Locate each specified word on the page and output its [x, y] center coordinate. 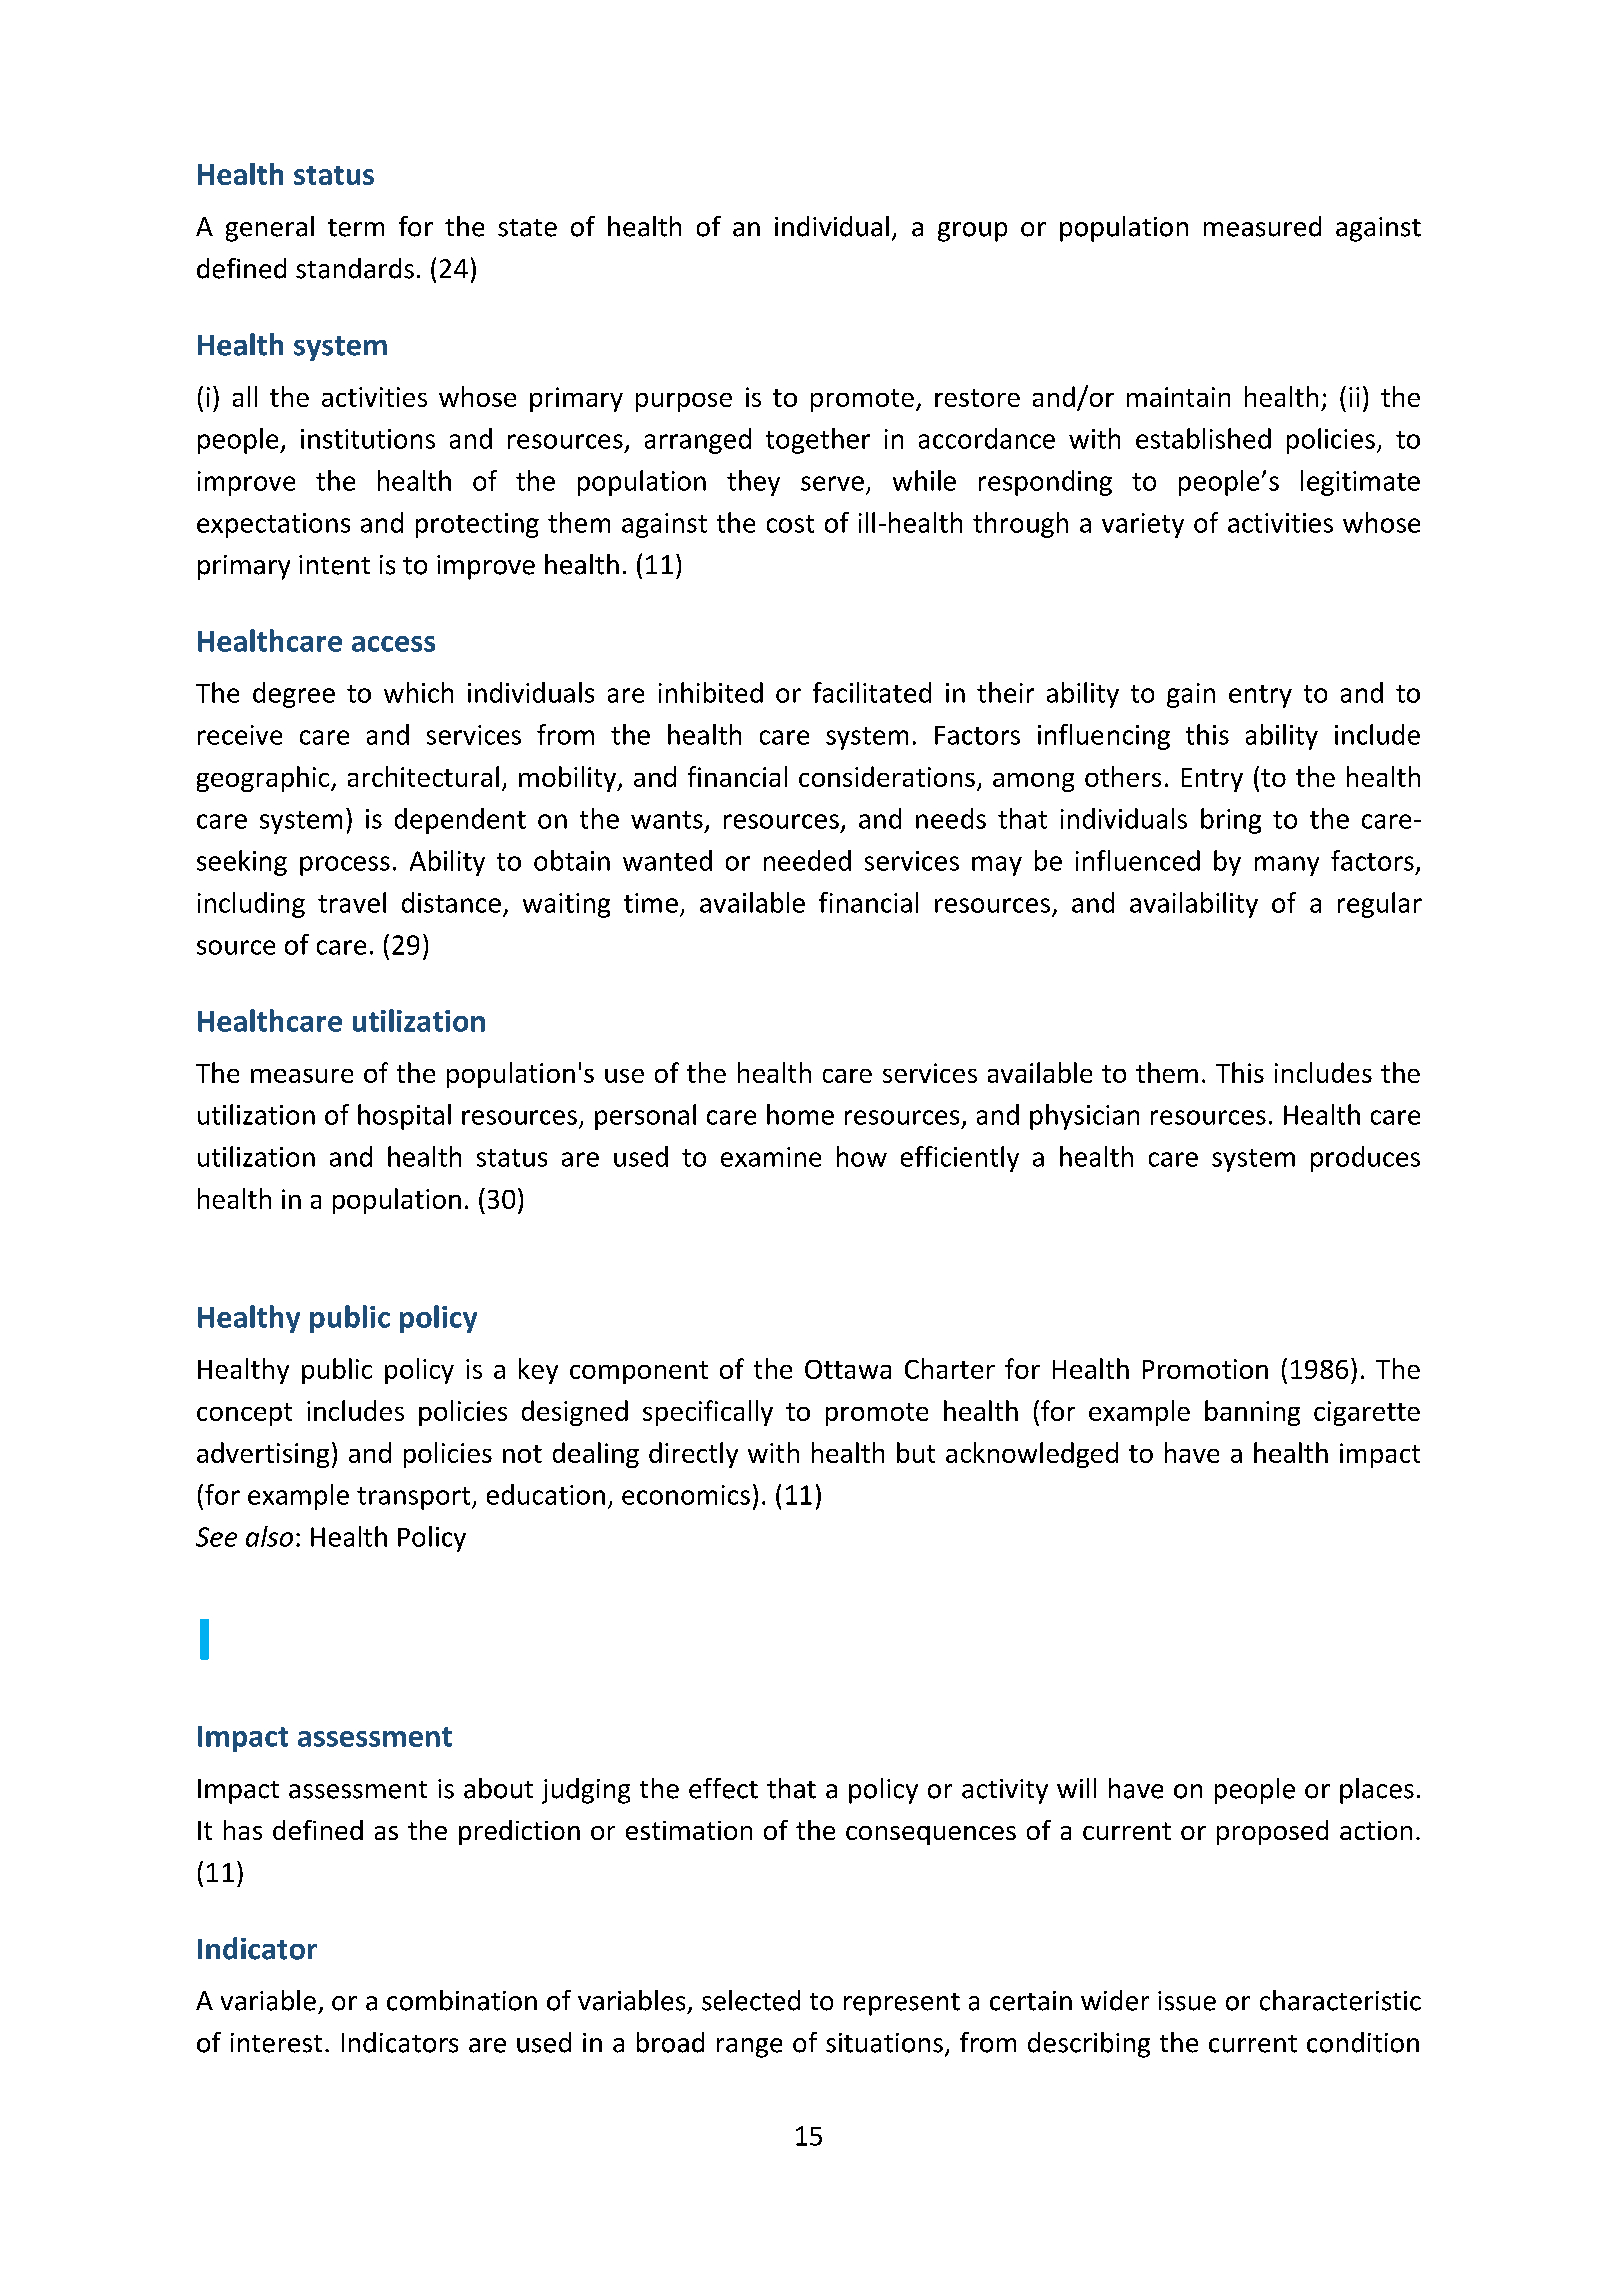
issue [1187, 2001]
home [800, 1114]
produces [1365, 1159]
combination [462, 2000]
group [972, 232]
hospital [404, 1117]
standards [355, 268]
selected [751, 2000]
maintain [1178, 397]
